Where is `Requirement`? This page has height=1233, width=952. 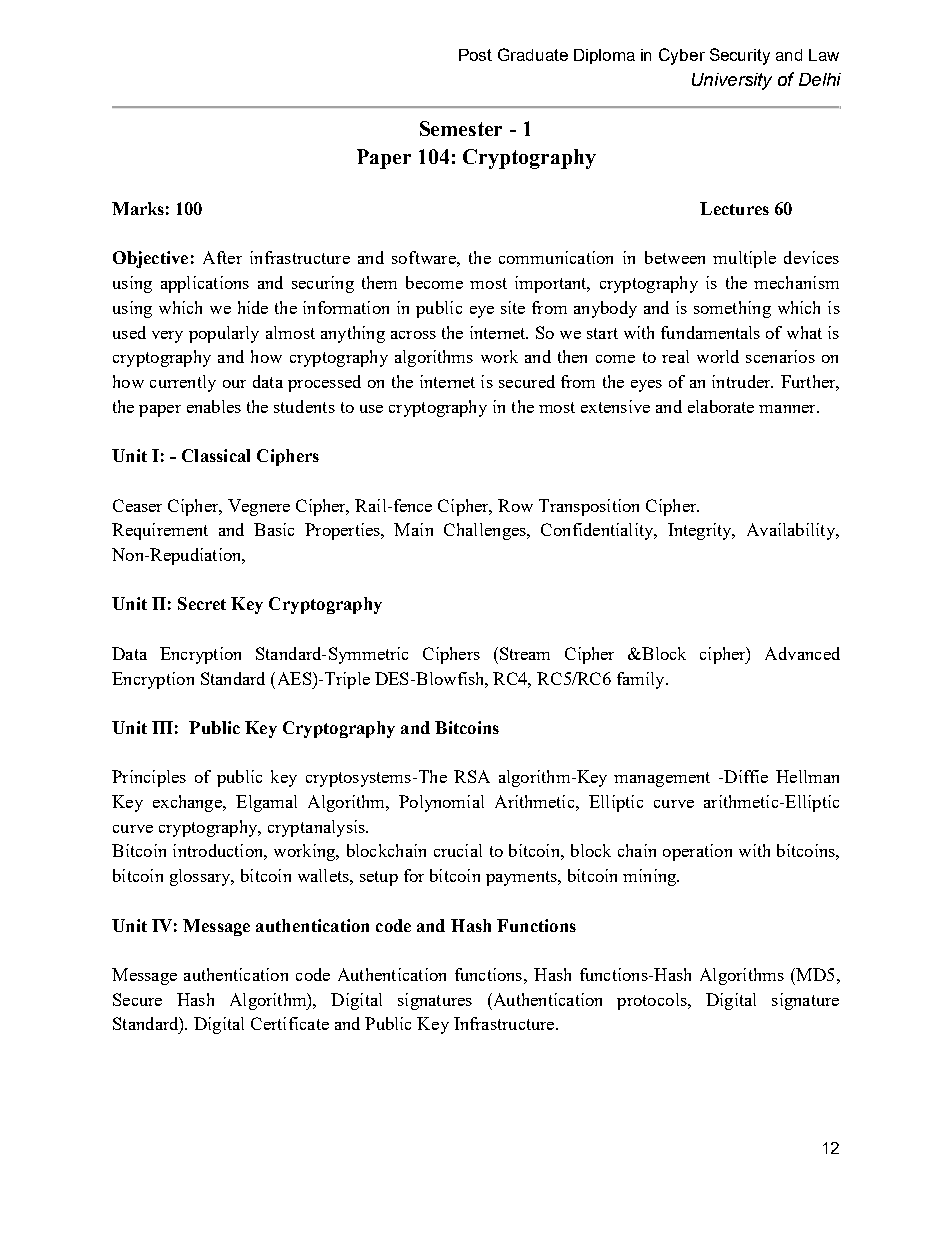
Requirement is located at coordinates (160, 531).
